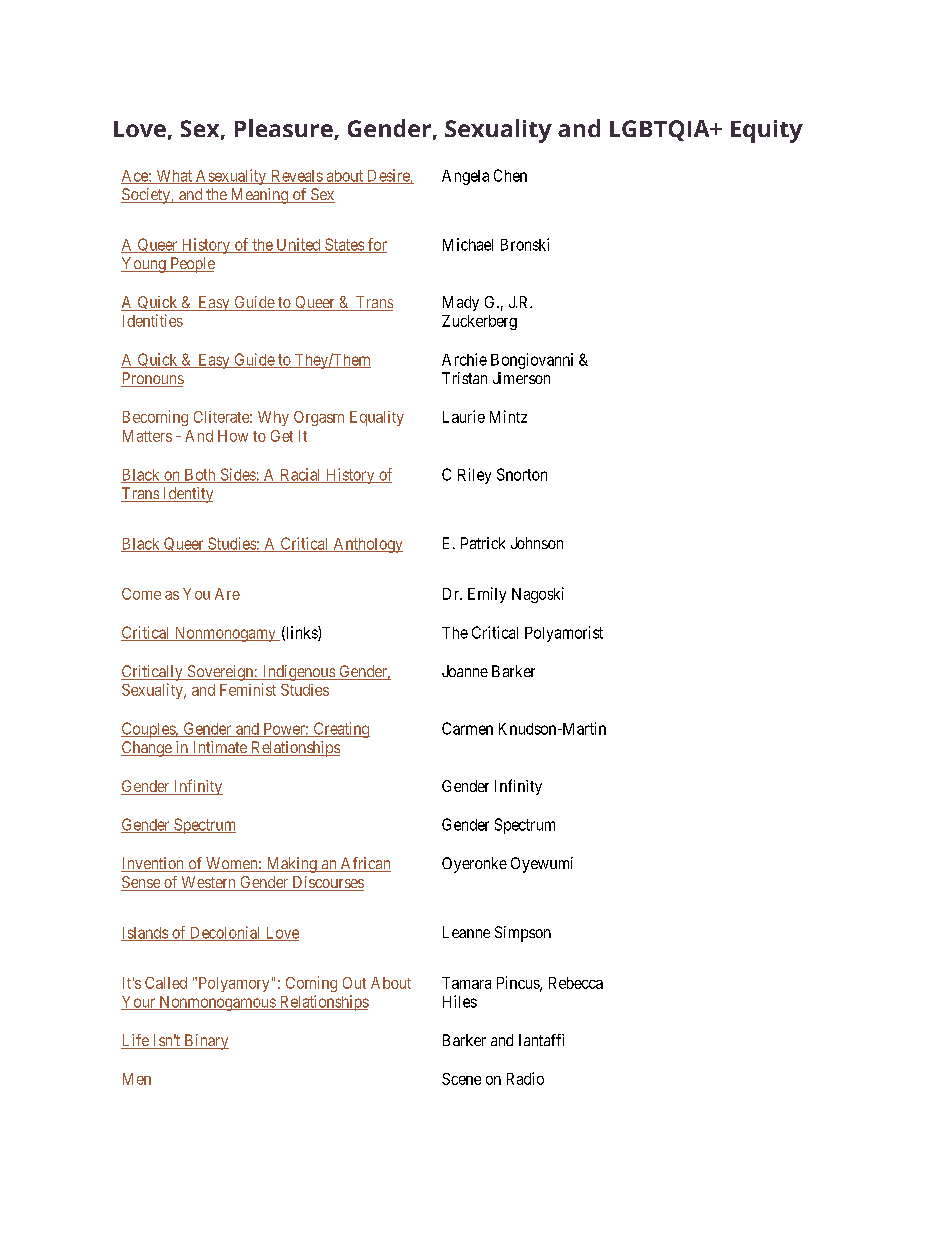  Describe the element at coordinates (200, 476) in the screenshot. I see `Both` at that location.
